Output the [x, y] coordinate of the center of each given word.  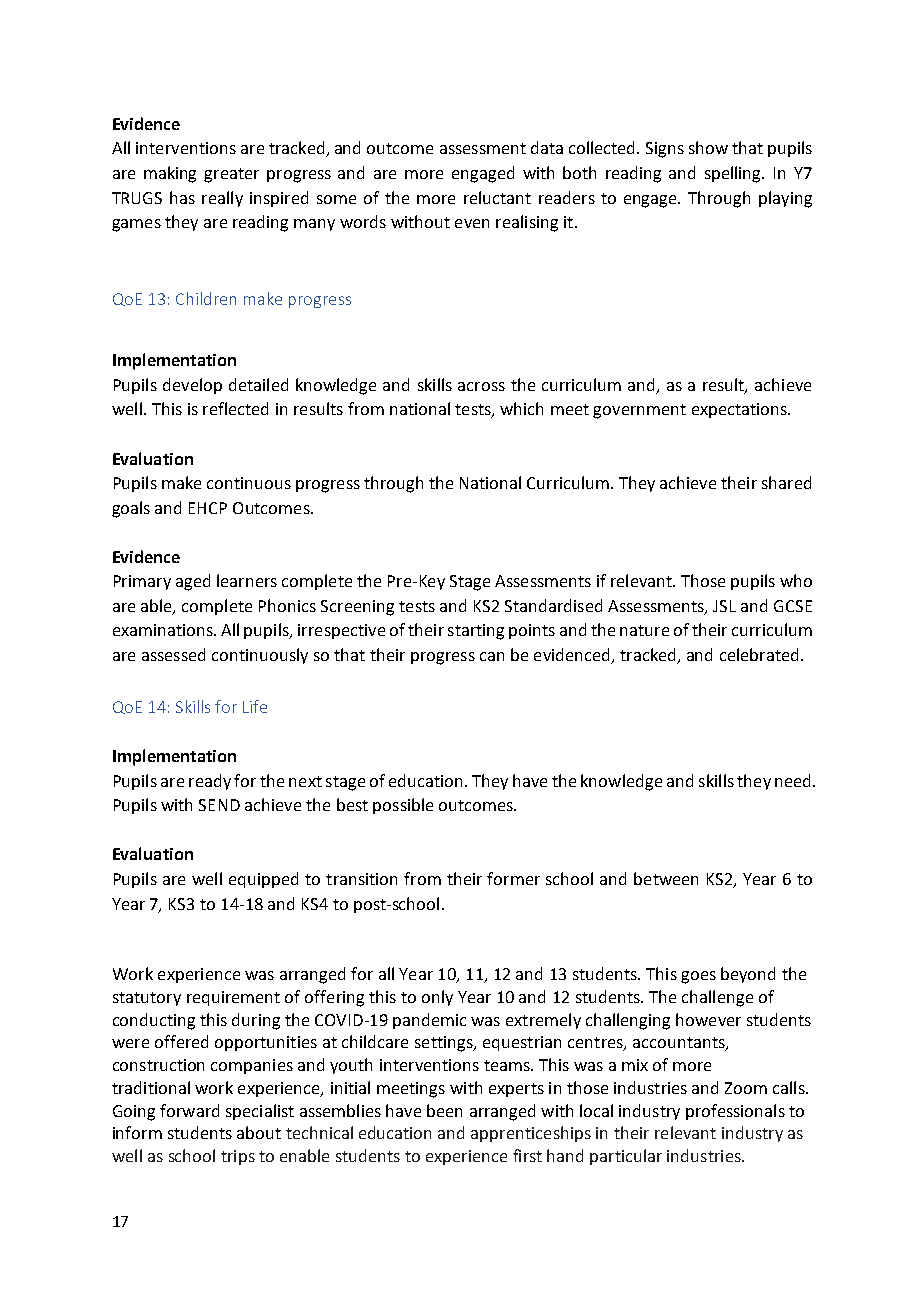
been [444, 1110]
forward [189, 1110]
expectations [740, 410]
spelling [734, 174]
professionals [735, 1112]
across [481, 386]
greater [231, 175]
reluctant [497, 197]
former [513, 878]
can [492, 656]
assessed [173, 654]
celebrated [759, 654]
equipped [263, 880]
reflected [235, 408]
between [666, 878]
